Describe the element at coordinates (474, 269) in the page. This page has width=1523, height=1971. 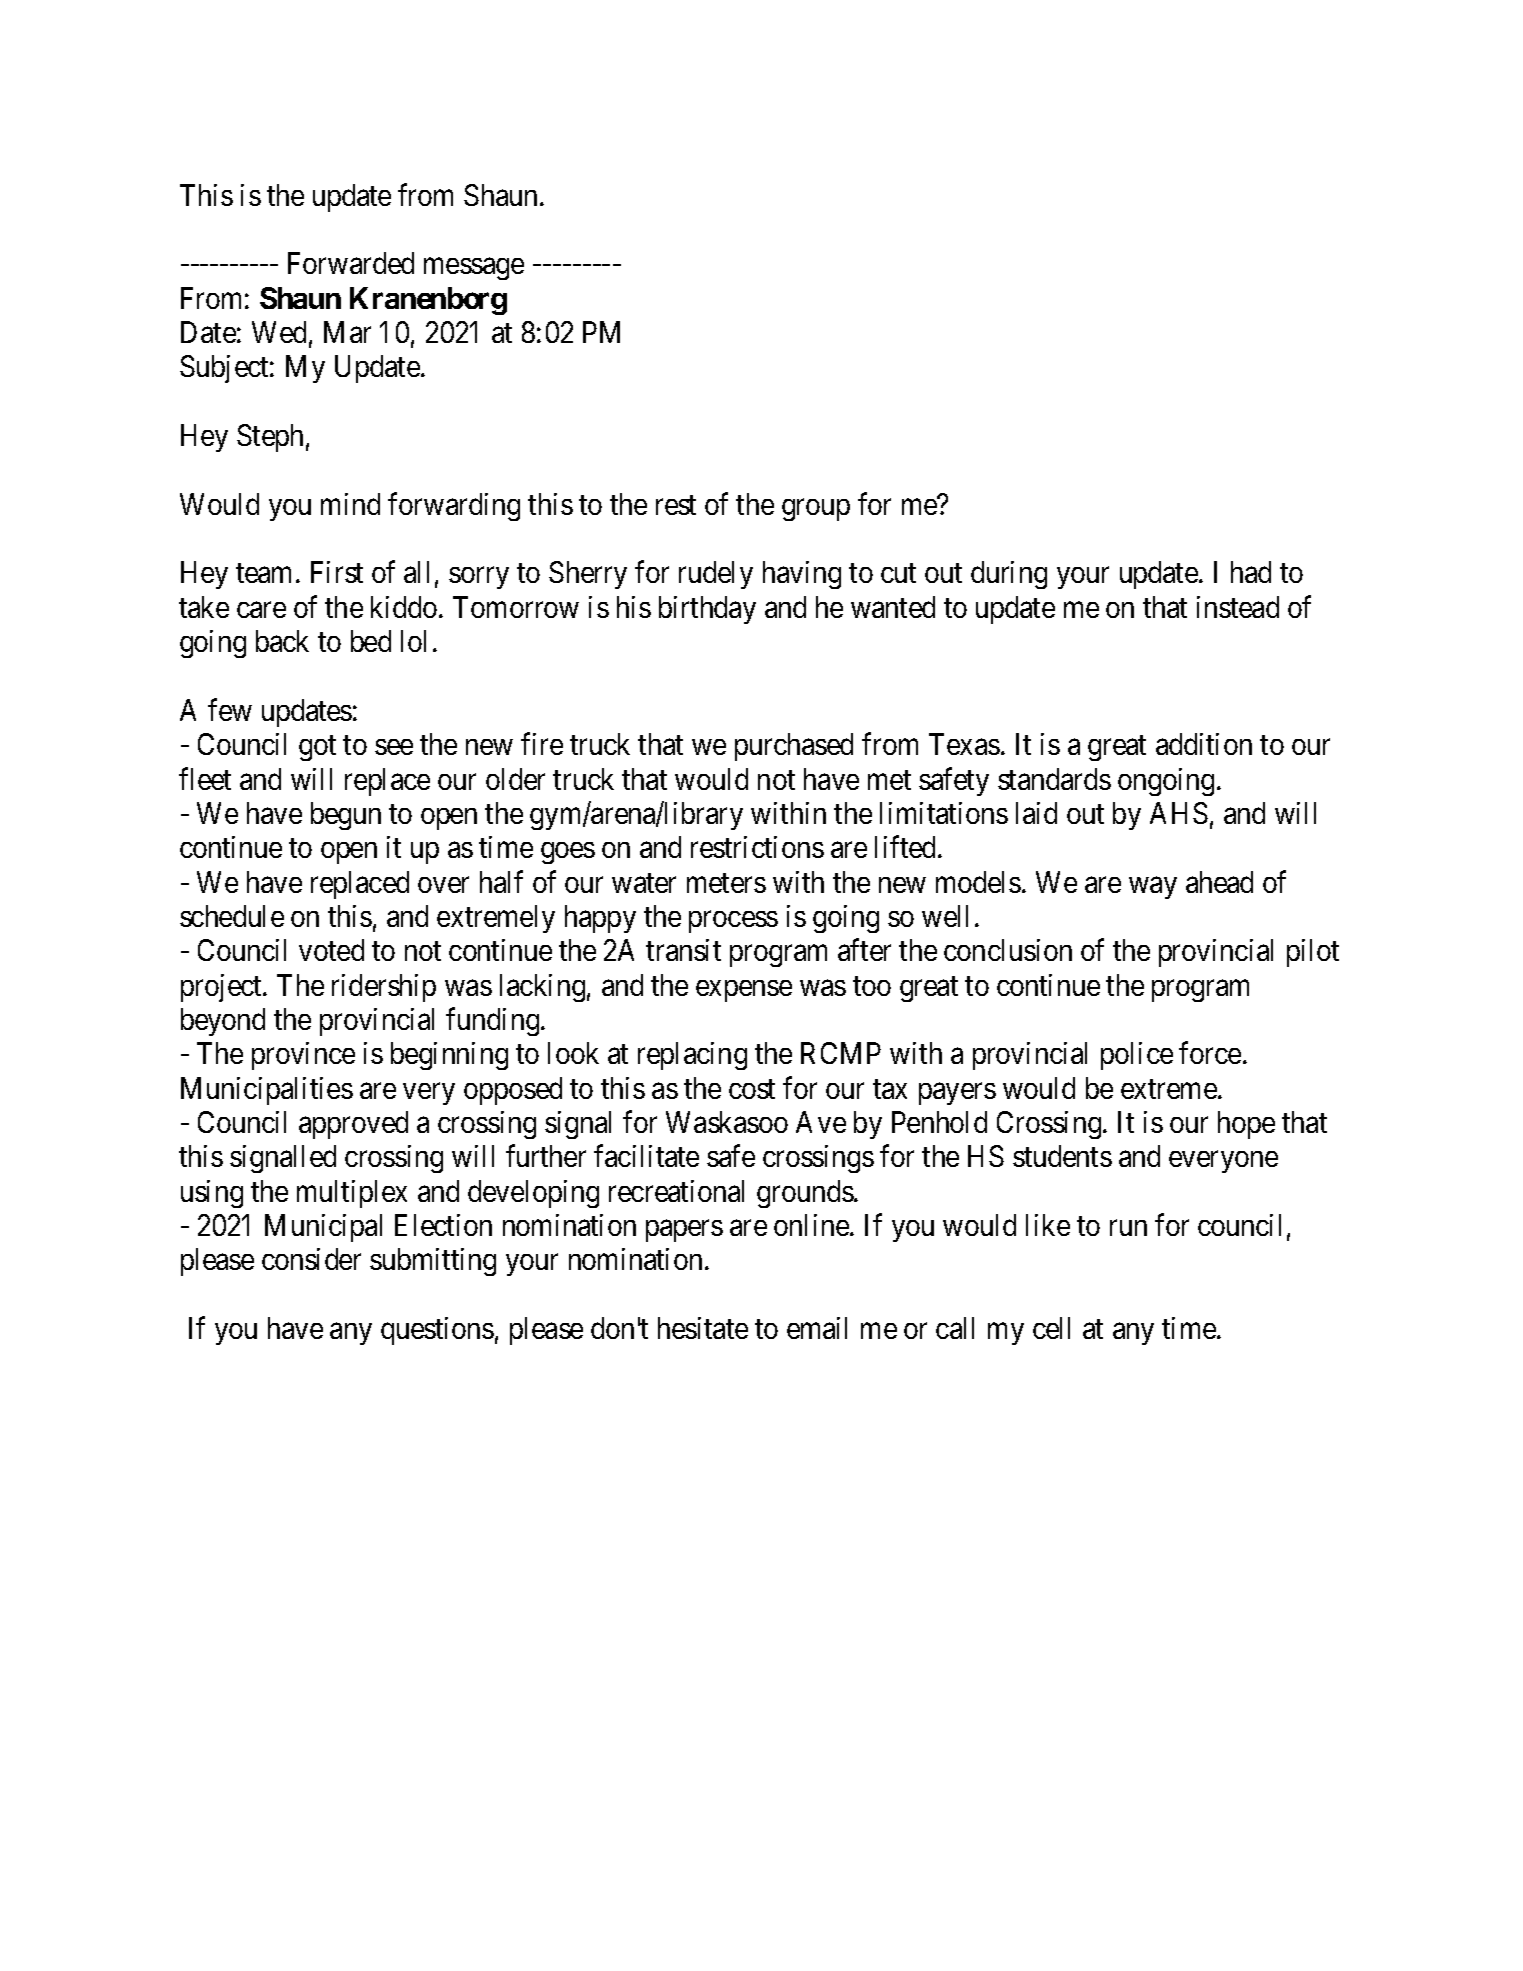
I see `message` at that location.
